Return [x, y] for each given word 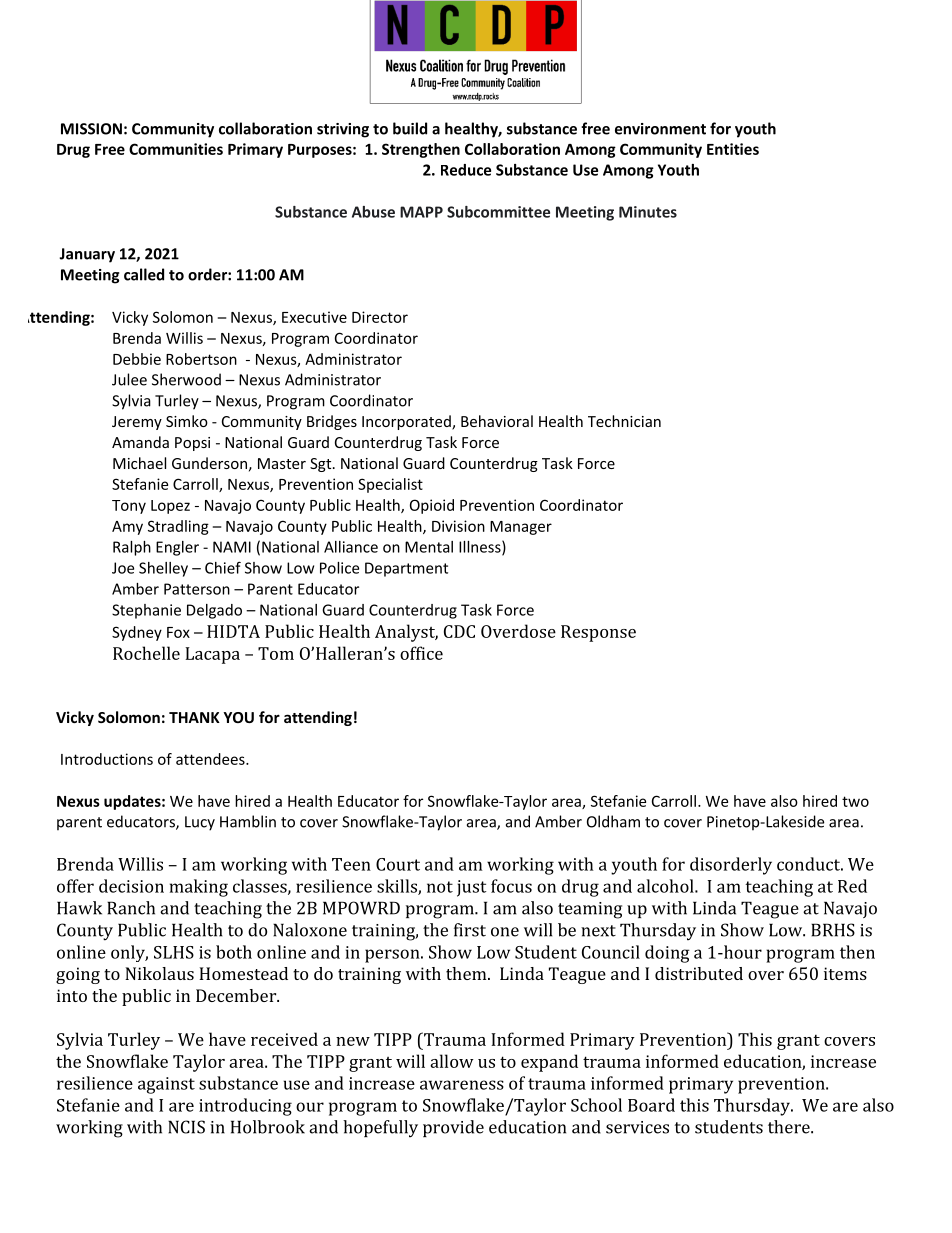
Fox [178, 632]
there [790, 1127]
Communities [176, 149]
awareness [462, 1085]
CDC [459, 631]
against [166, 1085]
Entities [733, 149]
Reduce [466, 170]
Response [598, 633]
